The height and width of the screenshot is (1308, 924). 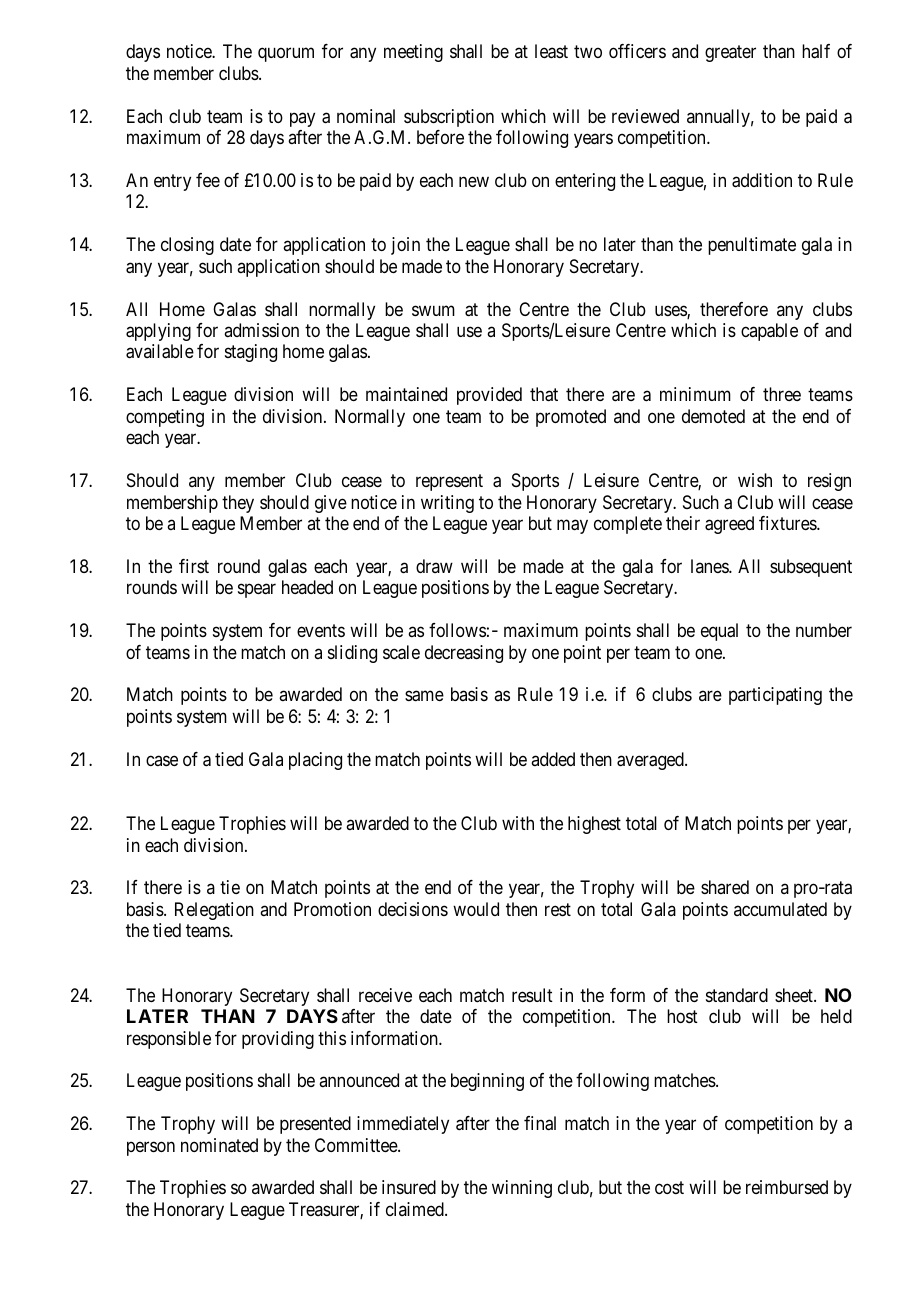 I want to click on represent, so click(x=449, y=482).
